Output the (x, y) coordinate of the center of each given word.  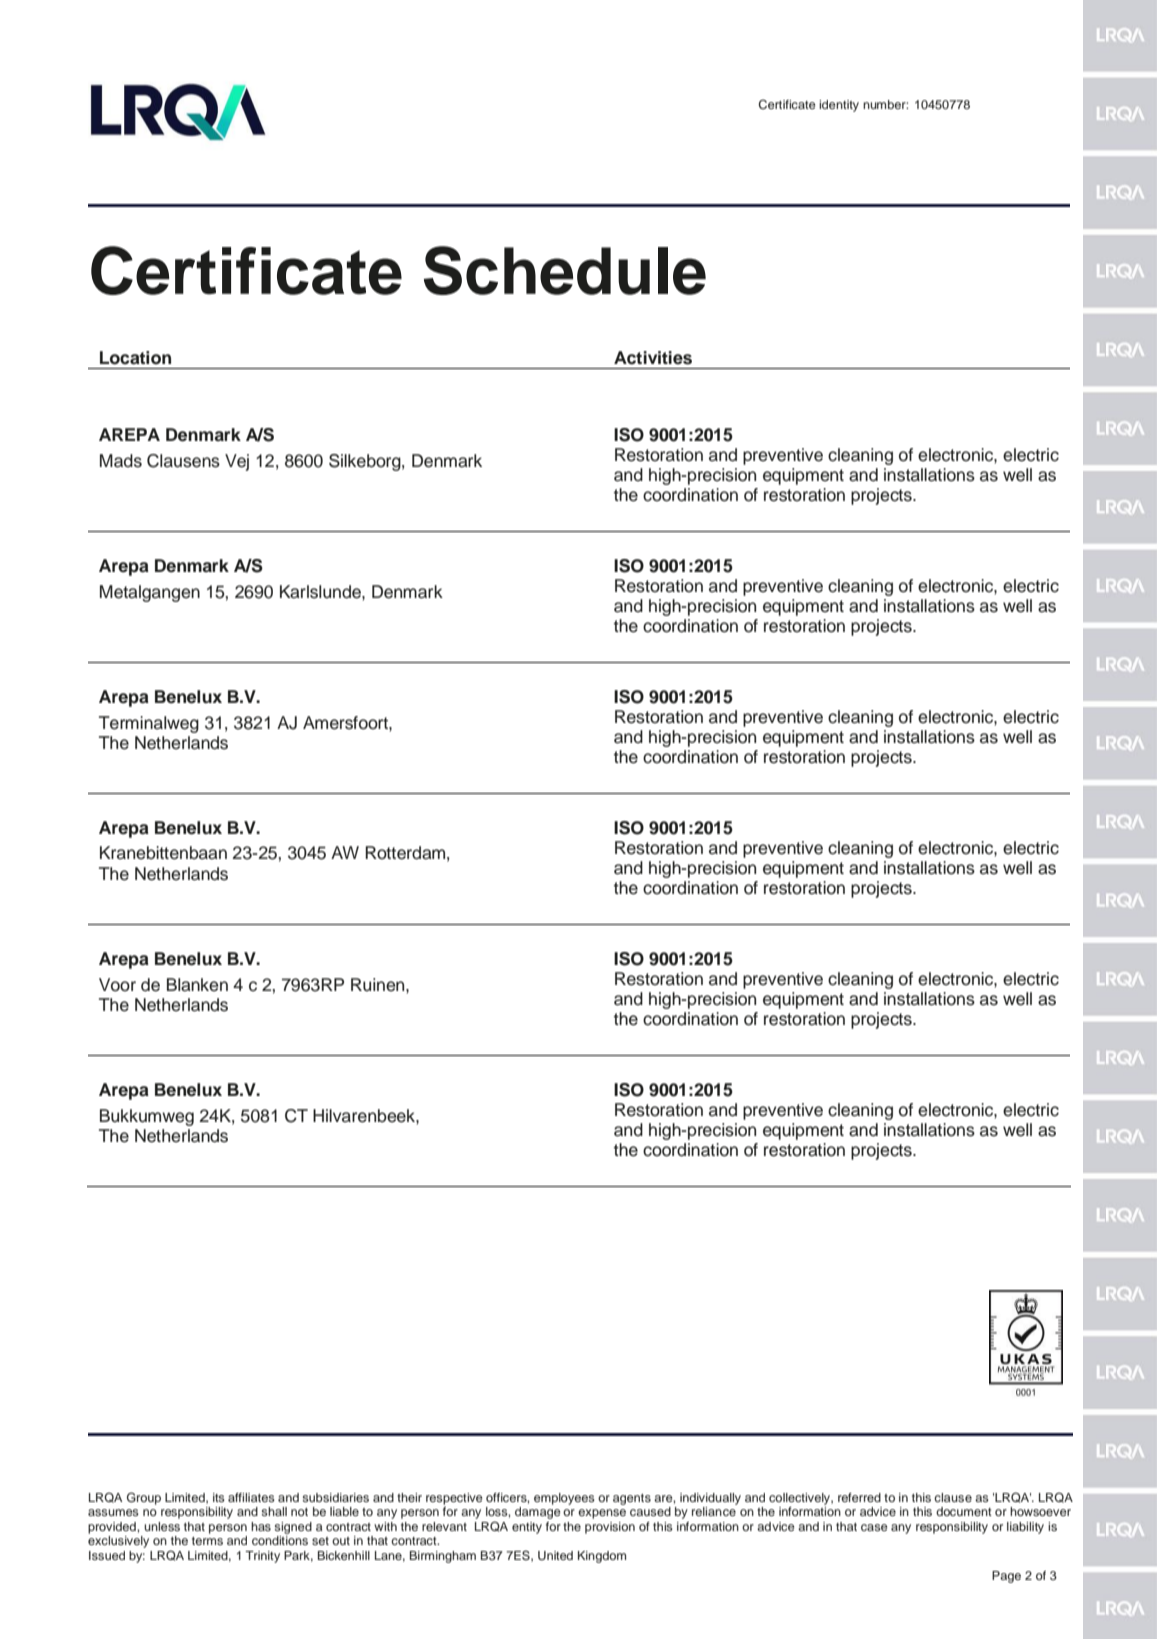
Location (135, 358)
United (555, 1556)
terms (207, 1541)
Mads (121, 461)
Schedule (565, 270)
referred (859, 1497)
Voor (117, 985)
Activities (653, 358)
